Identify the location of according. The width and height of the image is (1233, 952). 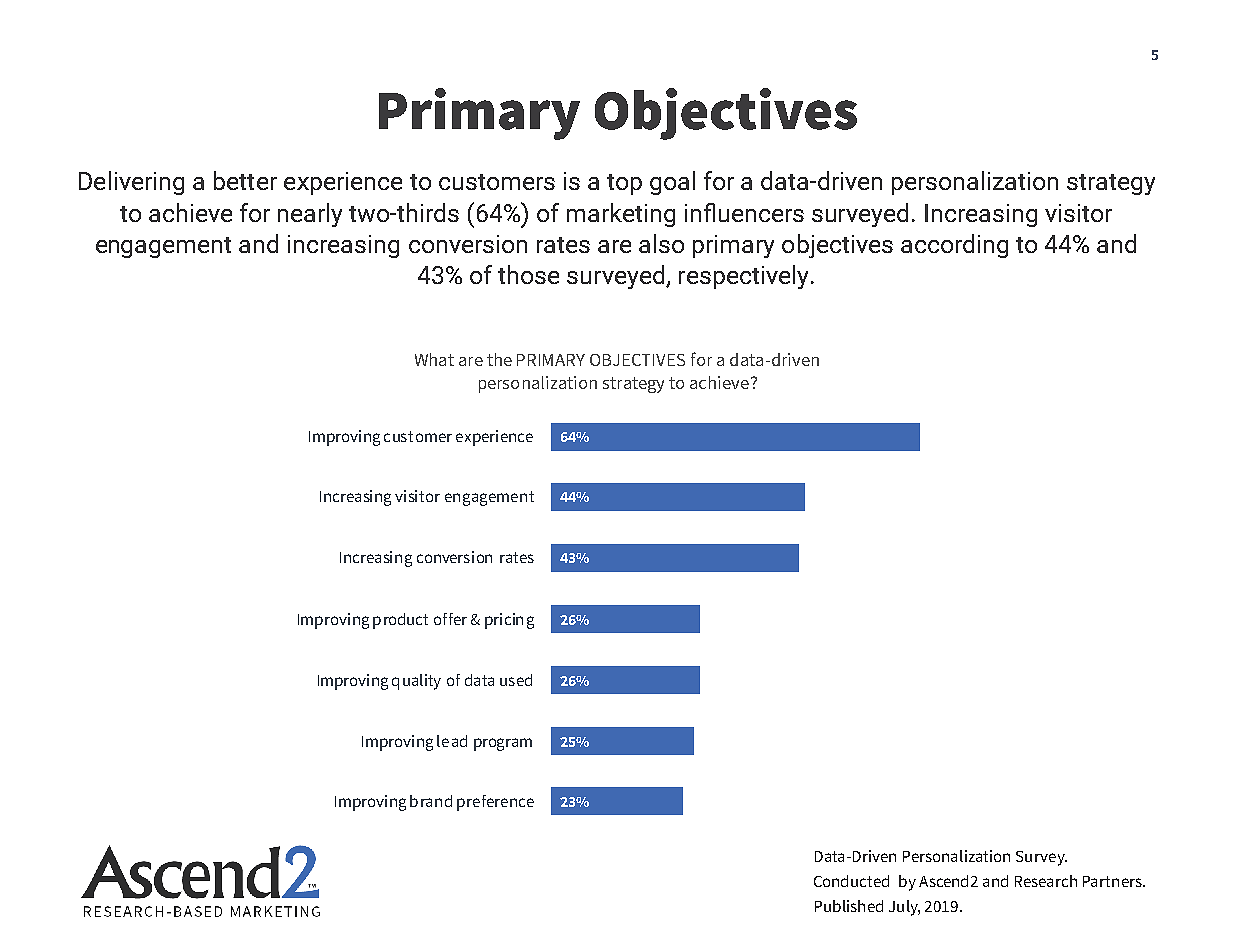
(954, 246).
